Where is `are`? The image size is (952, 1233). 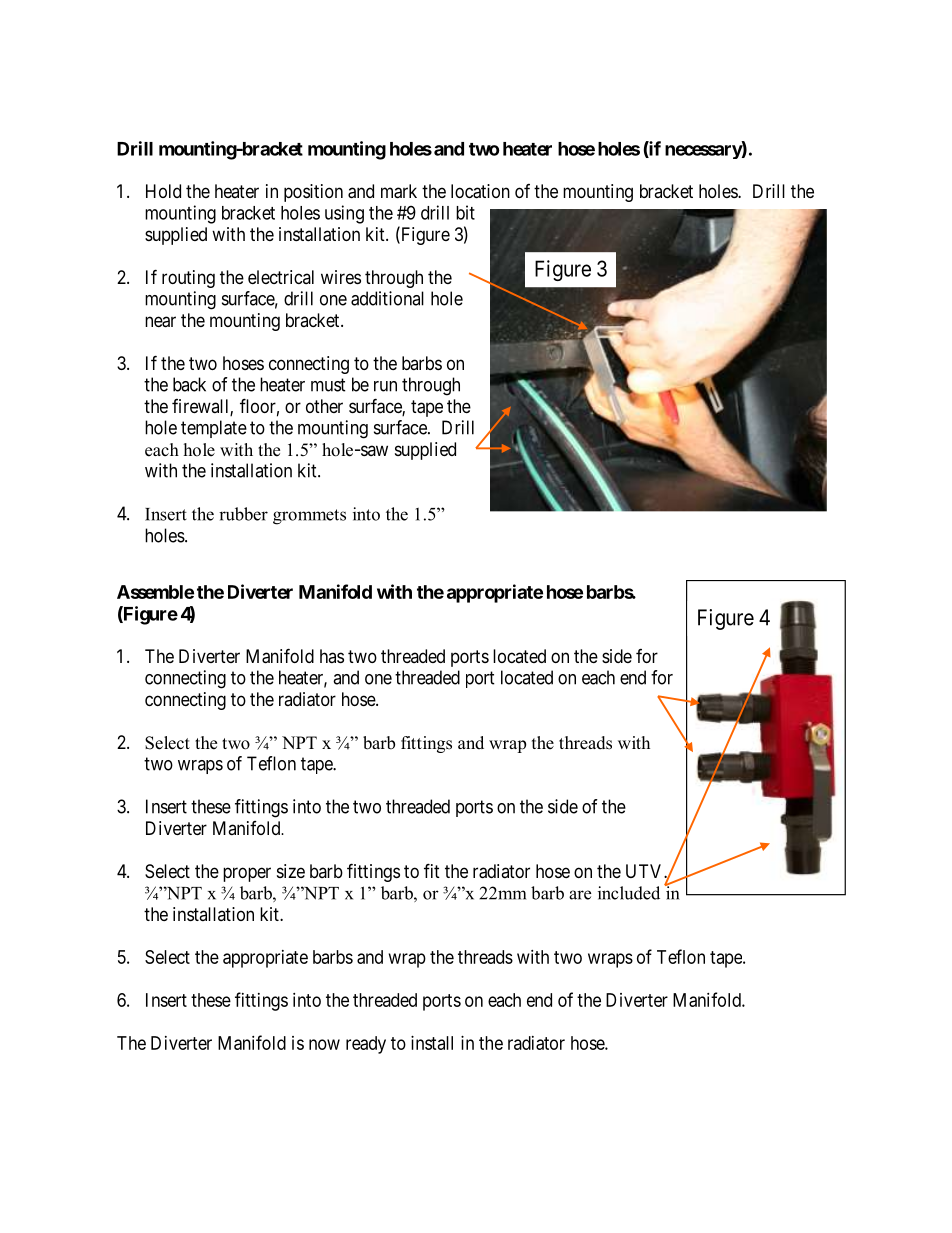
are is located at coordinates (580, 895).
